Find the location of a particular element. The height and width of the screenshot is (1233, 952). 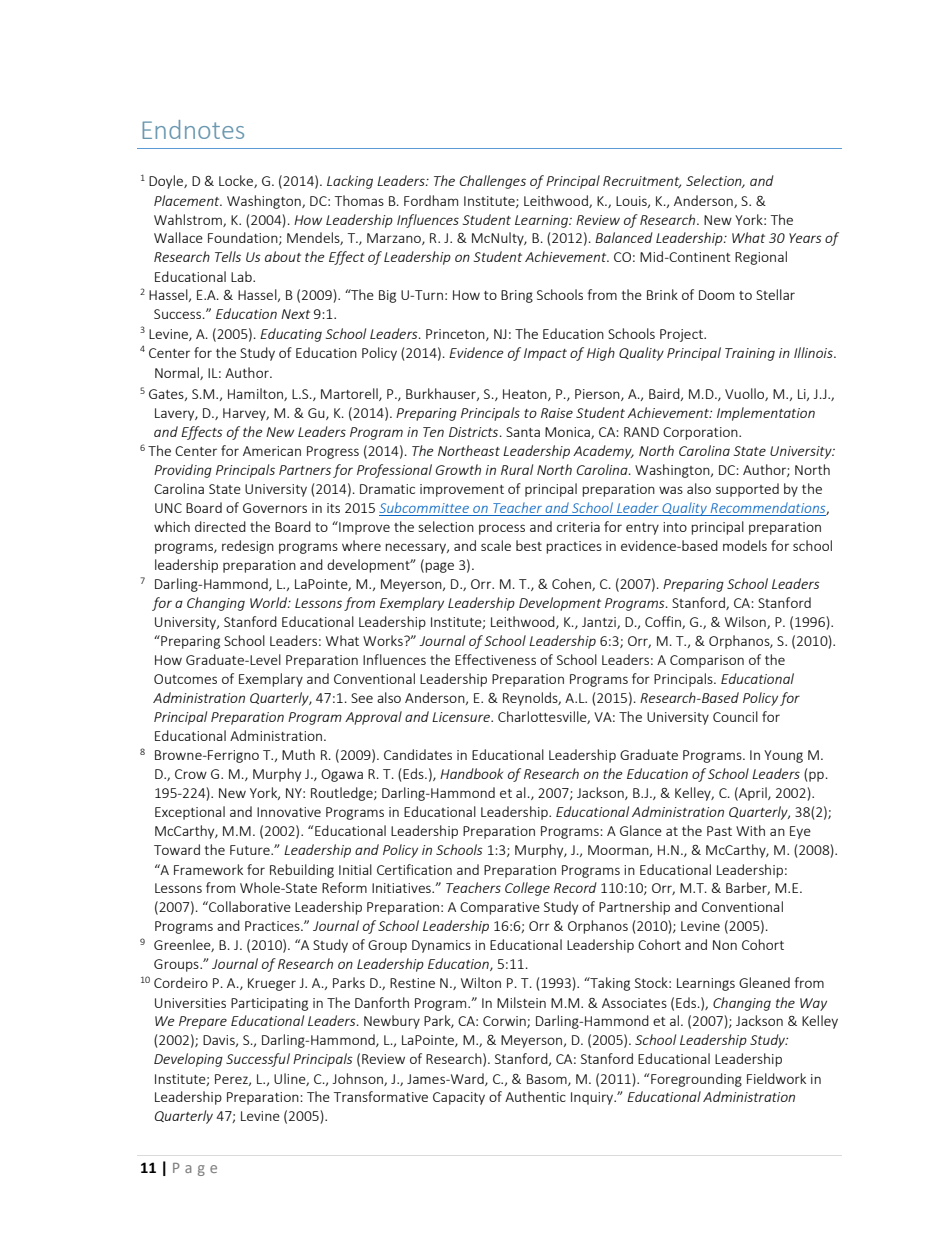

Challenges is located at coordinates (493, 182).
